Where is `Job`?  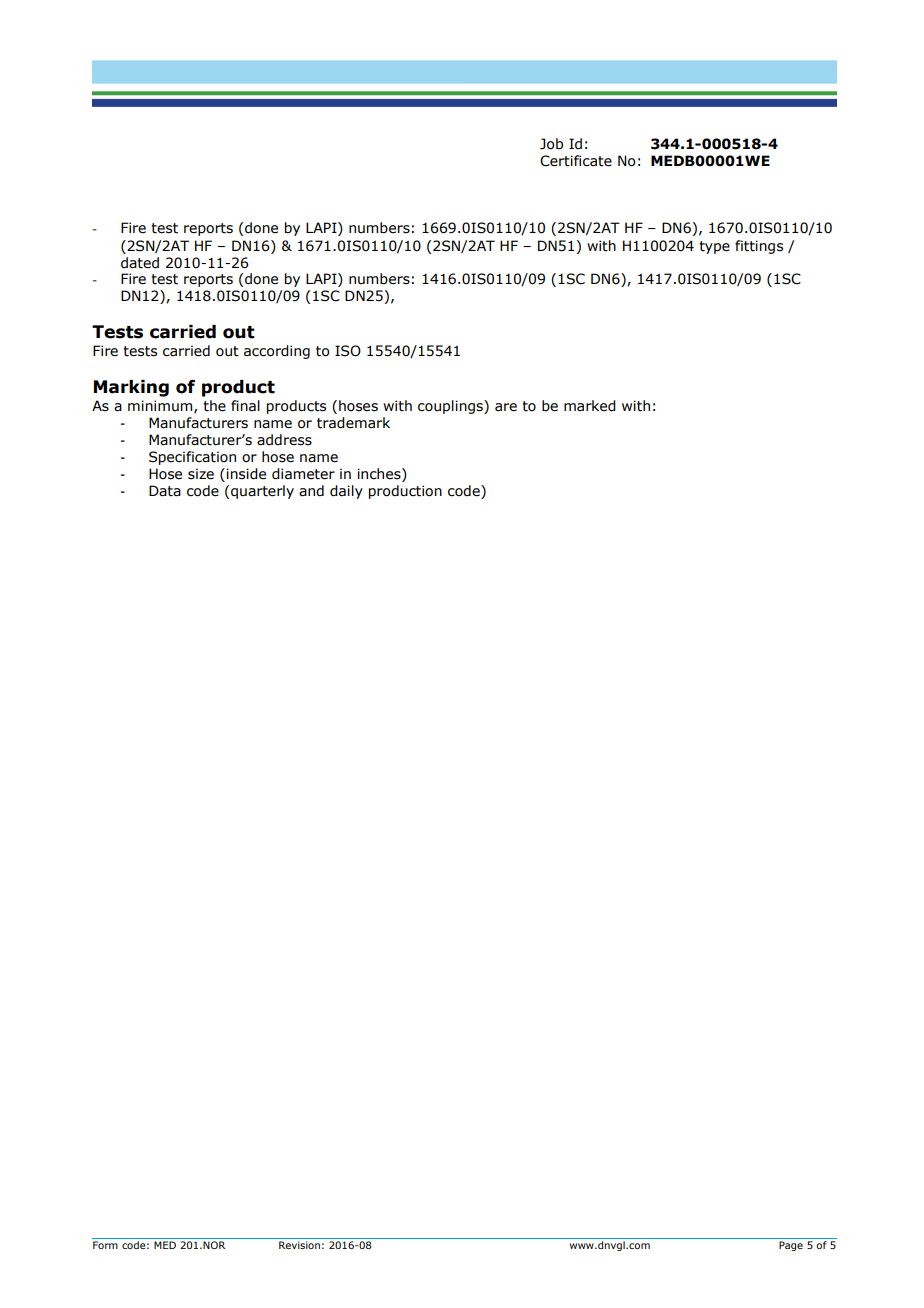
Job is located at coordinates (551, 144).
